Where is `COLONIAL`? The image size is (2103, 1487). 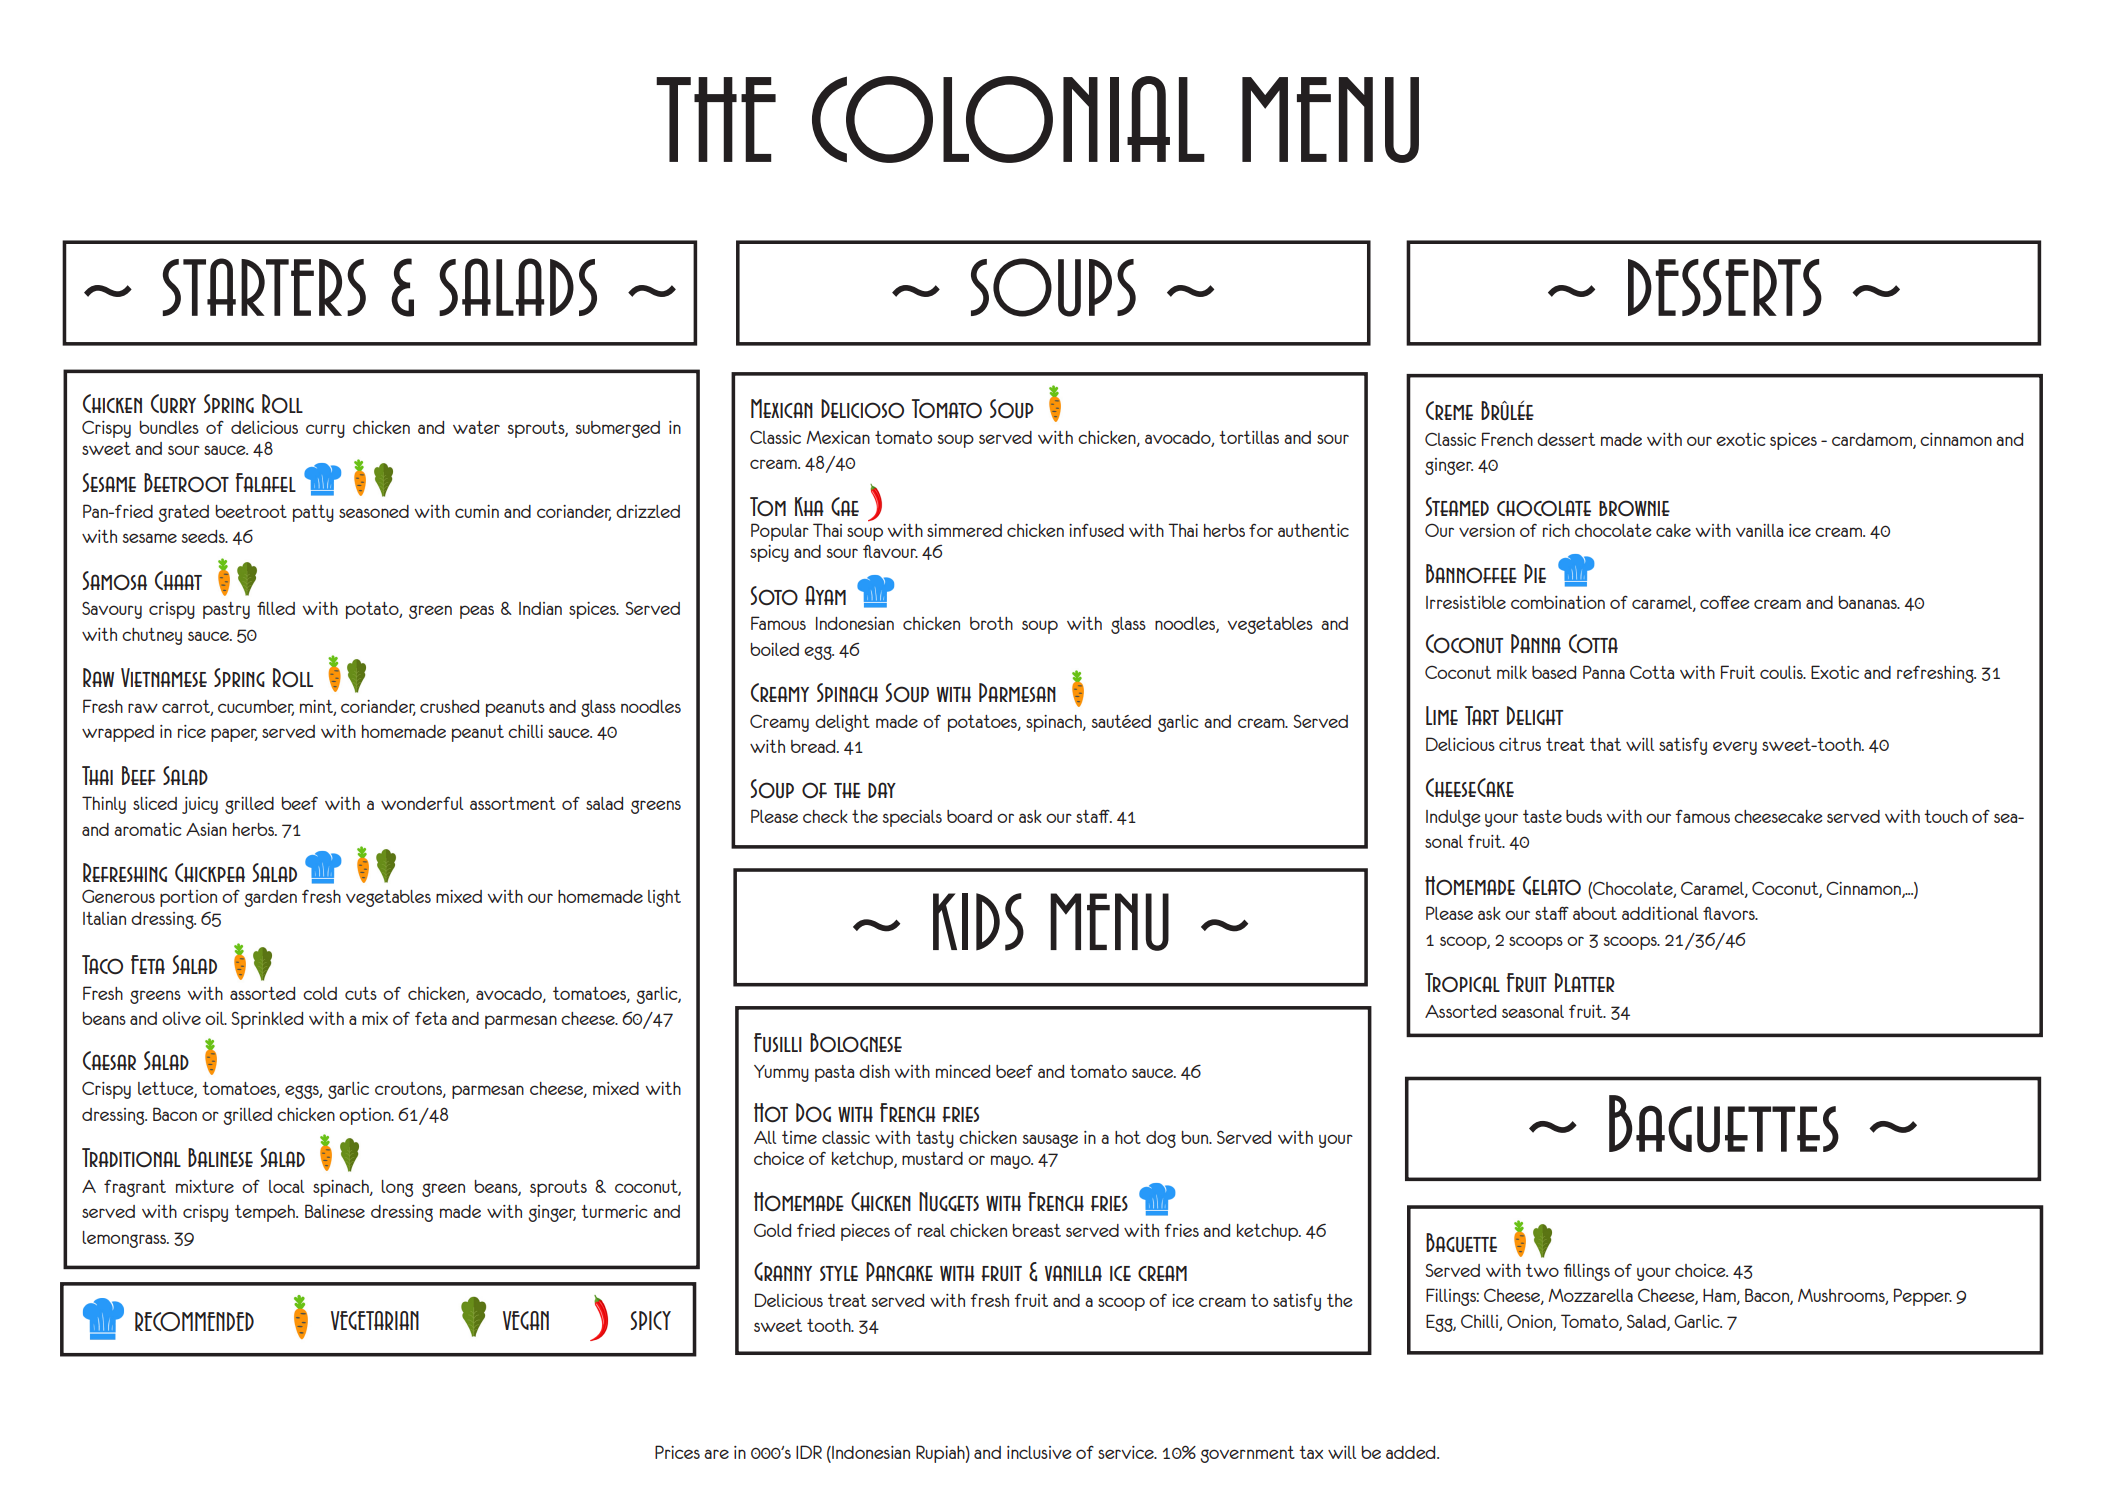 COLONIAL is located at coordinates (1008, 119).
